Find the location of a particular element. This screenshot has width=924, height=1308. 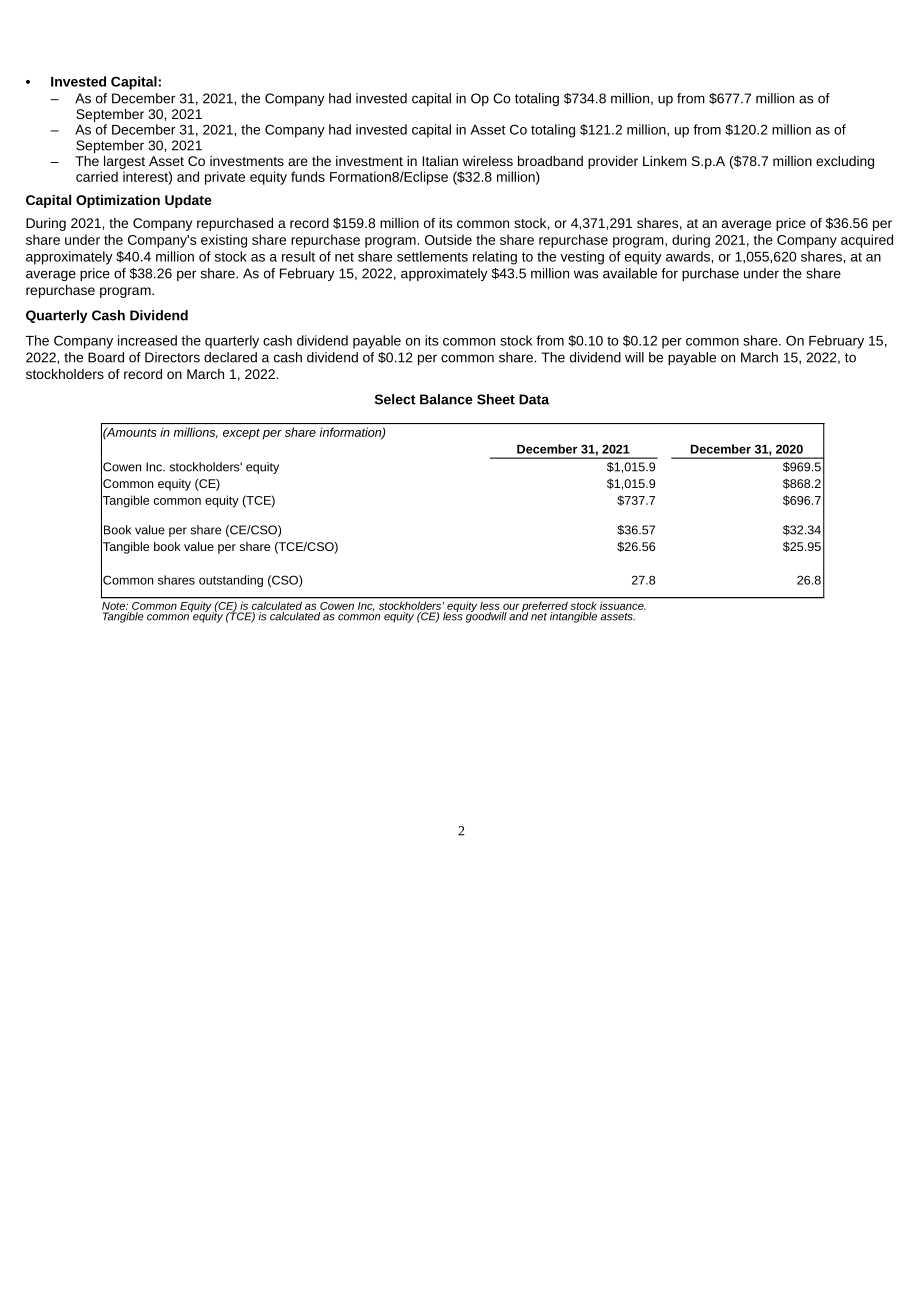

Italian is located at coordinates (440, 161).
